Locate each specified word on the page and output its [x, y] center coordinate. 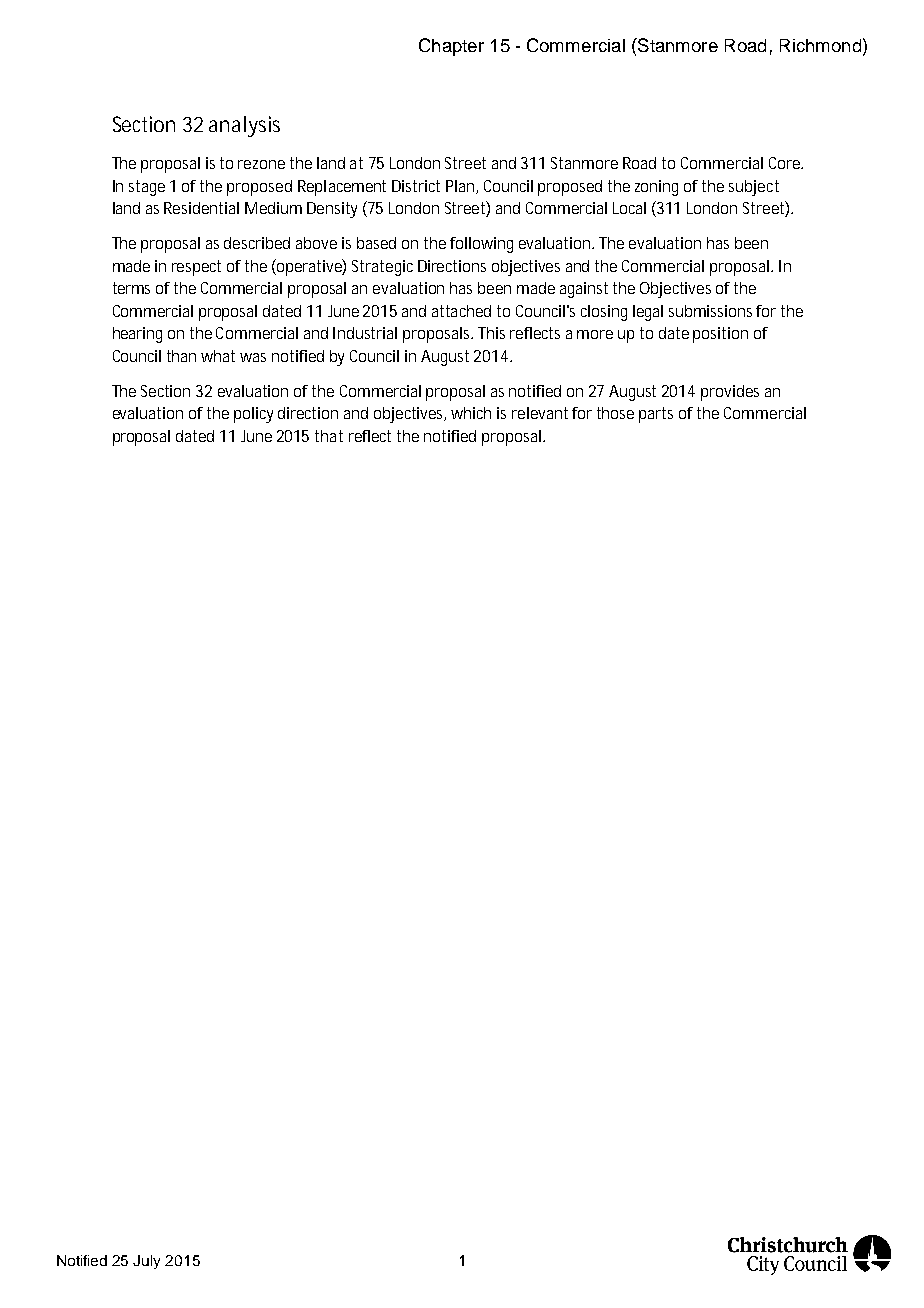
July [146, 1262]
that [329, 436]
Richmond [820, 45]
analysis [244, 126]
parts [656, 415]
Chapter [451, 47]
